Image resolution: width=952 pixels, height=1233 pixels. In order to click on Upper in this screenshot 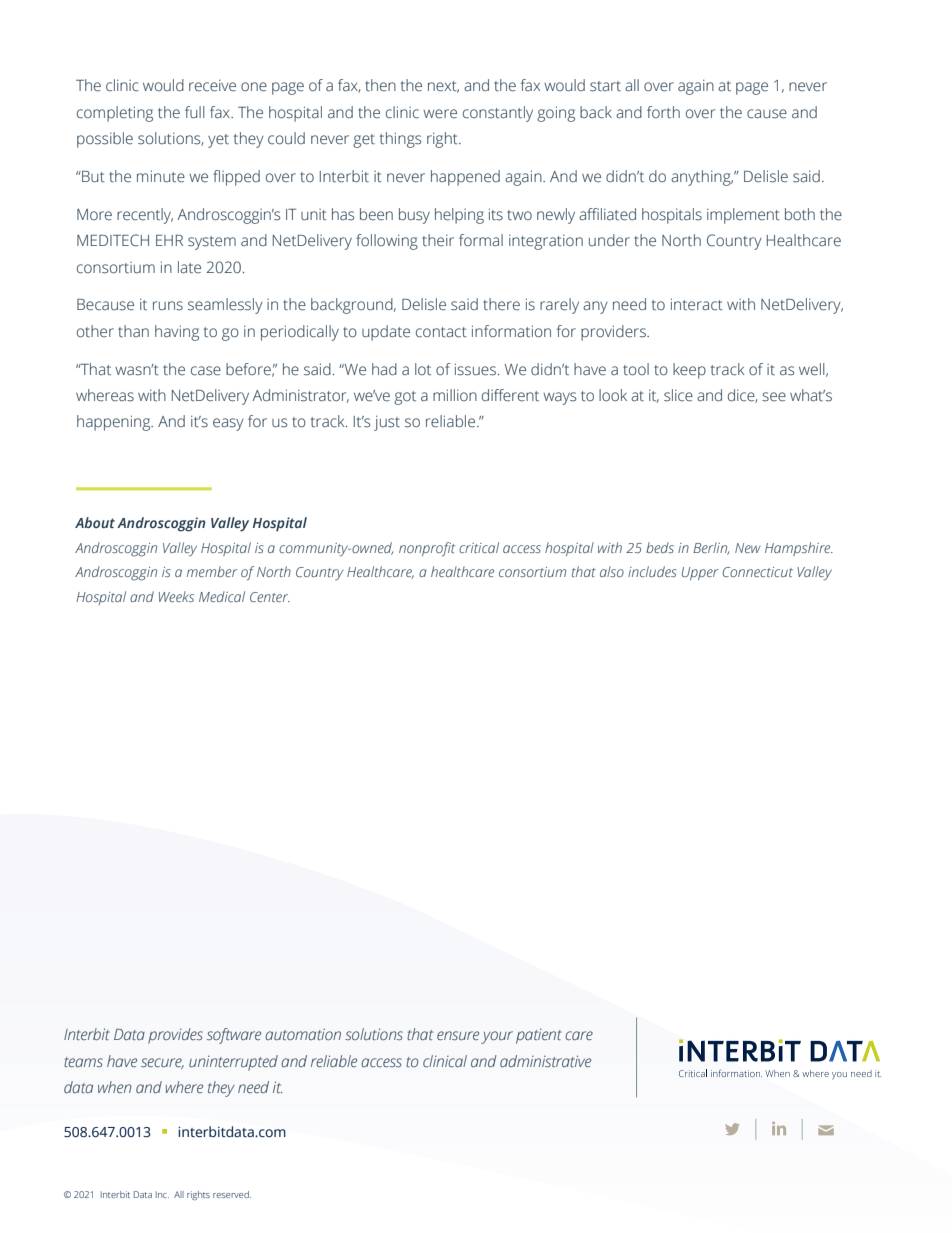, I will do `click(700, 573)`.
